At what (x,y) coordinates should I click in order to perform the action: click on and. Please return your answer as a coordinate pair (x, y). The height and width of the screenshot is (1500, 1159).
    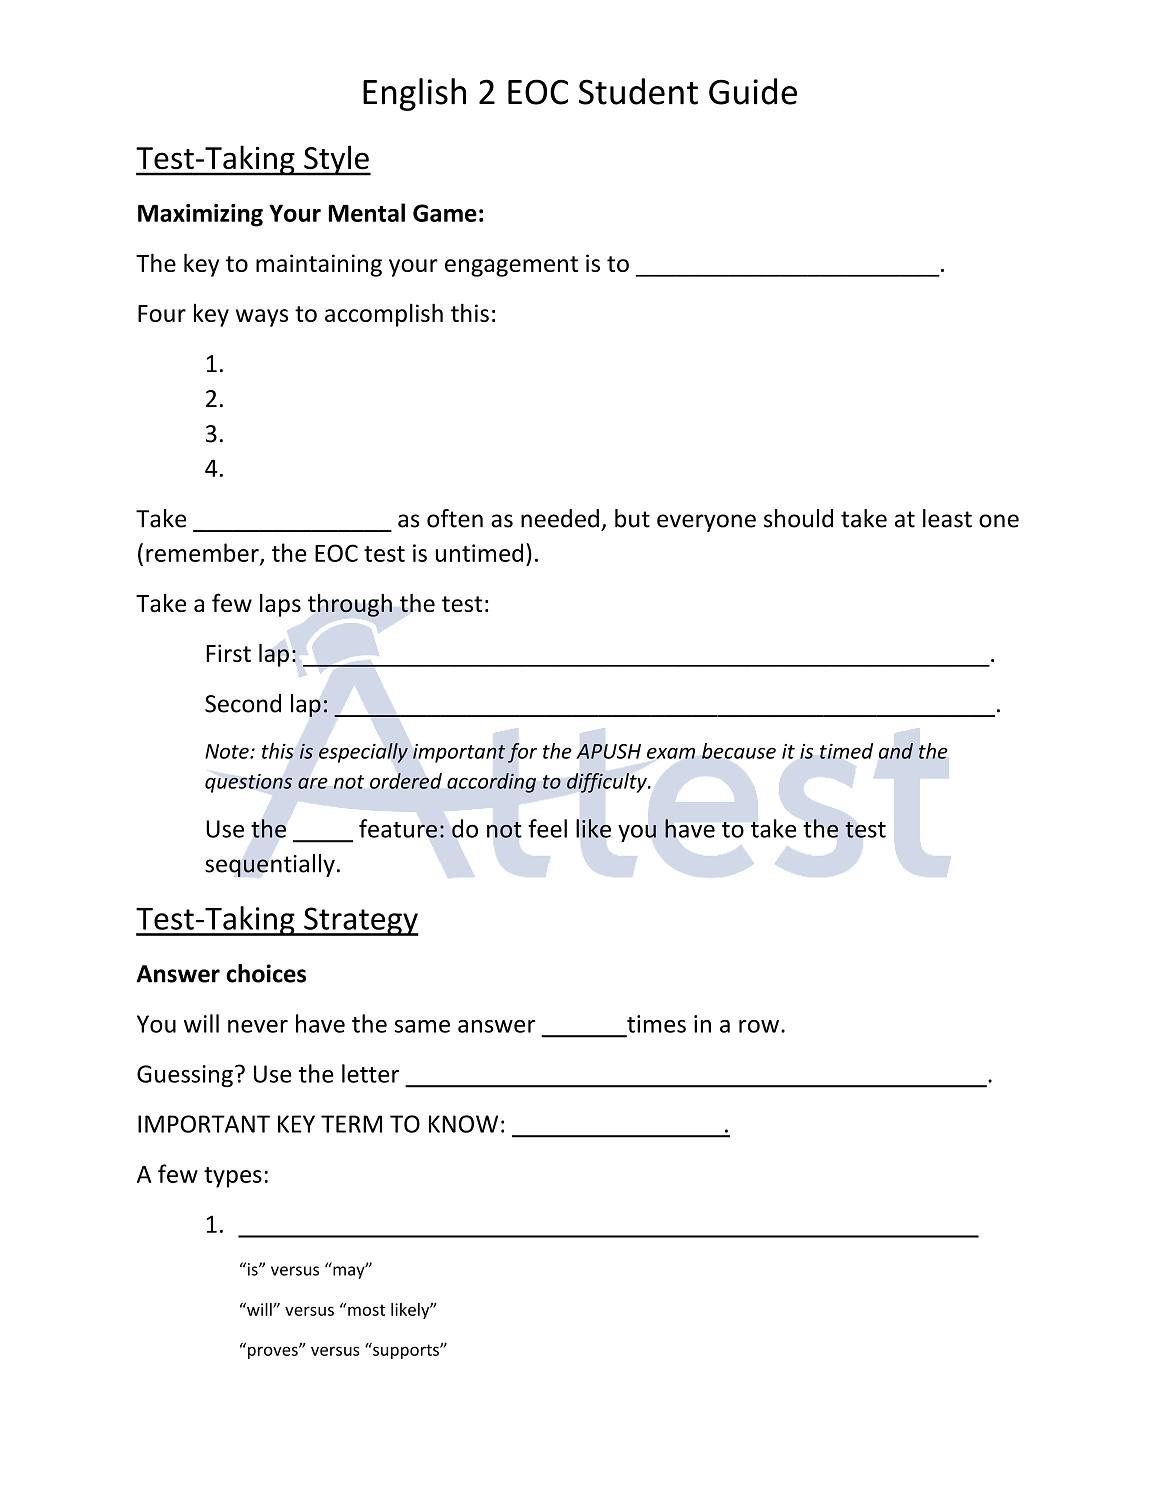
    Looking at the image, I should click on (896, 751).
